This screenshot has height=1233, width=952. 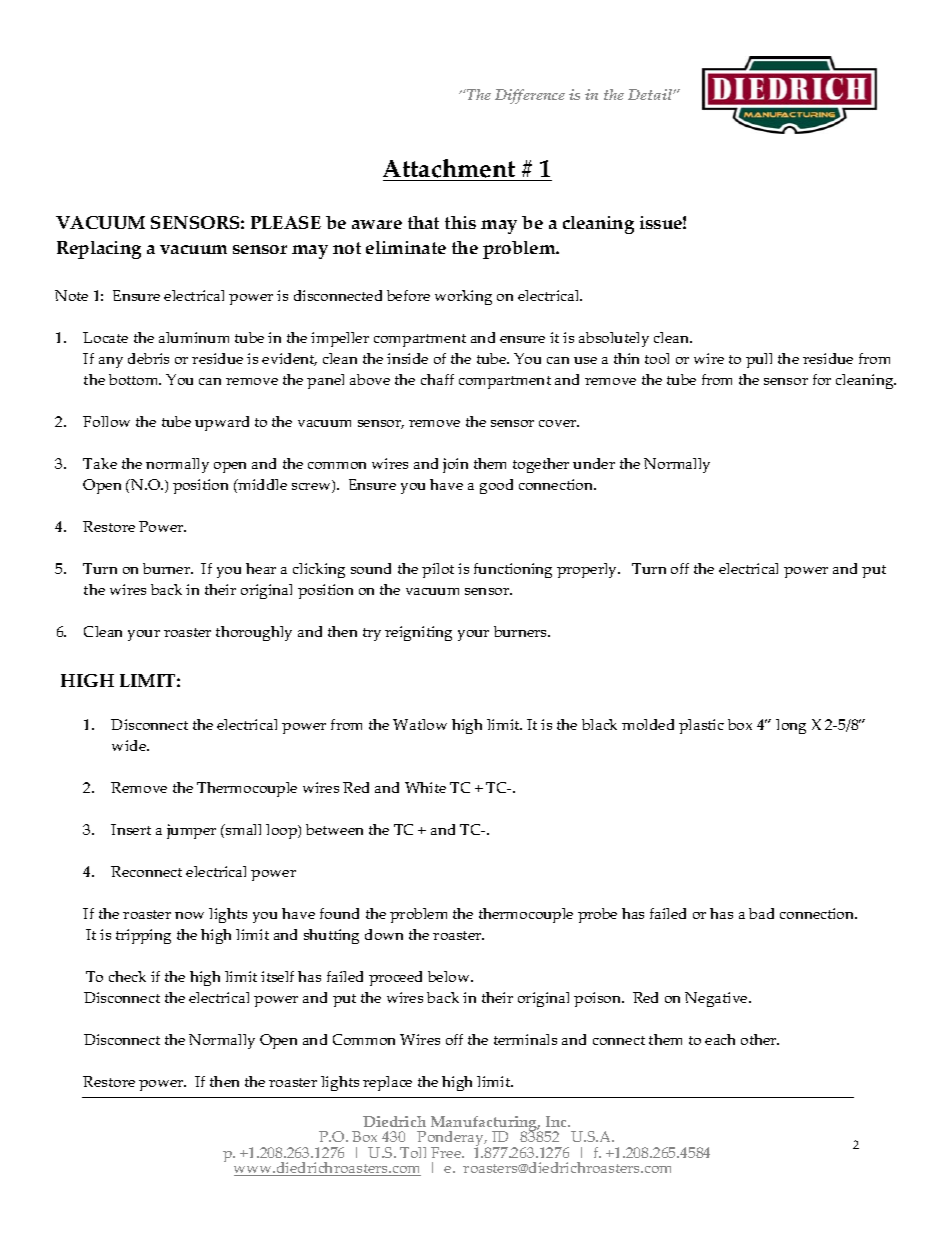 What do you see at coordinates (530, 96) in the screenshot?
I see `Difference` at bounding box center [530, 96].
